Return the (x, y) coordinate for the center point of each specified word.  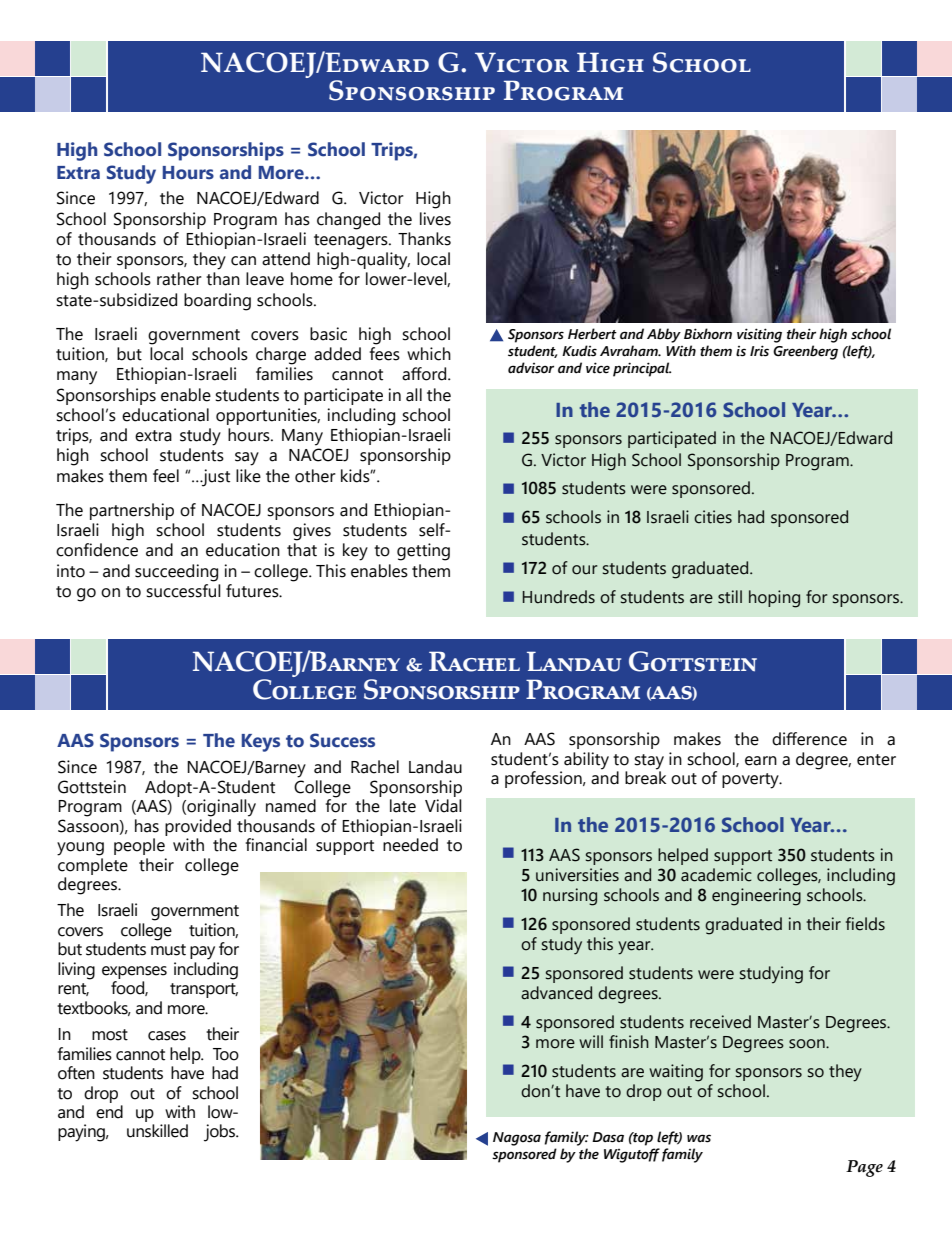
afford (425, 374)
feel (166, 476)
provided (198, 826)
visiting (759, 335)
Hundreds (559, 597)
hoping (774, 599)
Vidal (443, 806)
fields (865, 924)
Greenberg (805, 352)
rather (179, 279)
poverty (751, 781)
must (168, 950)
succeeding (176, 573)
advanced (556, 993)
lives (435, 219)
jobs (221, 1133)
